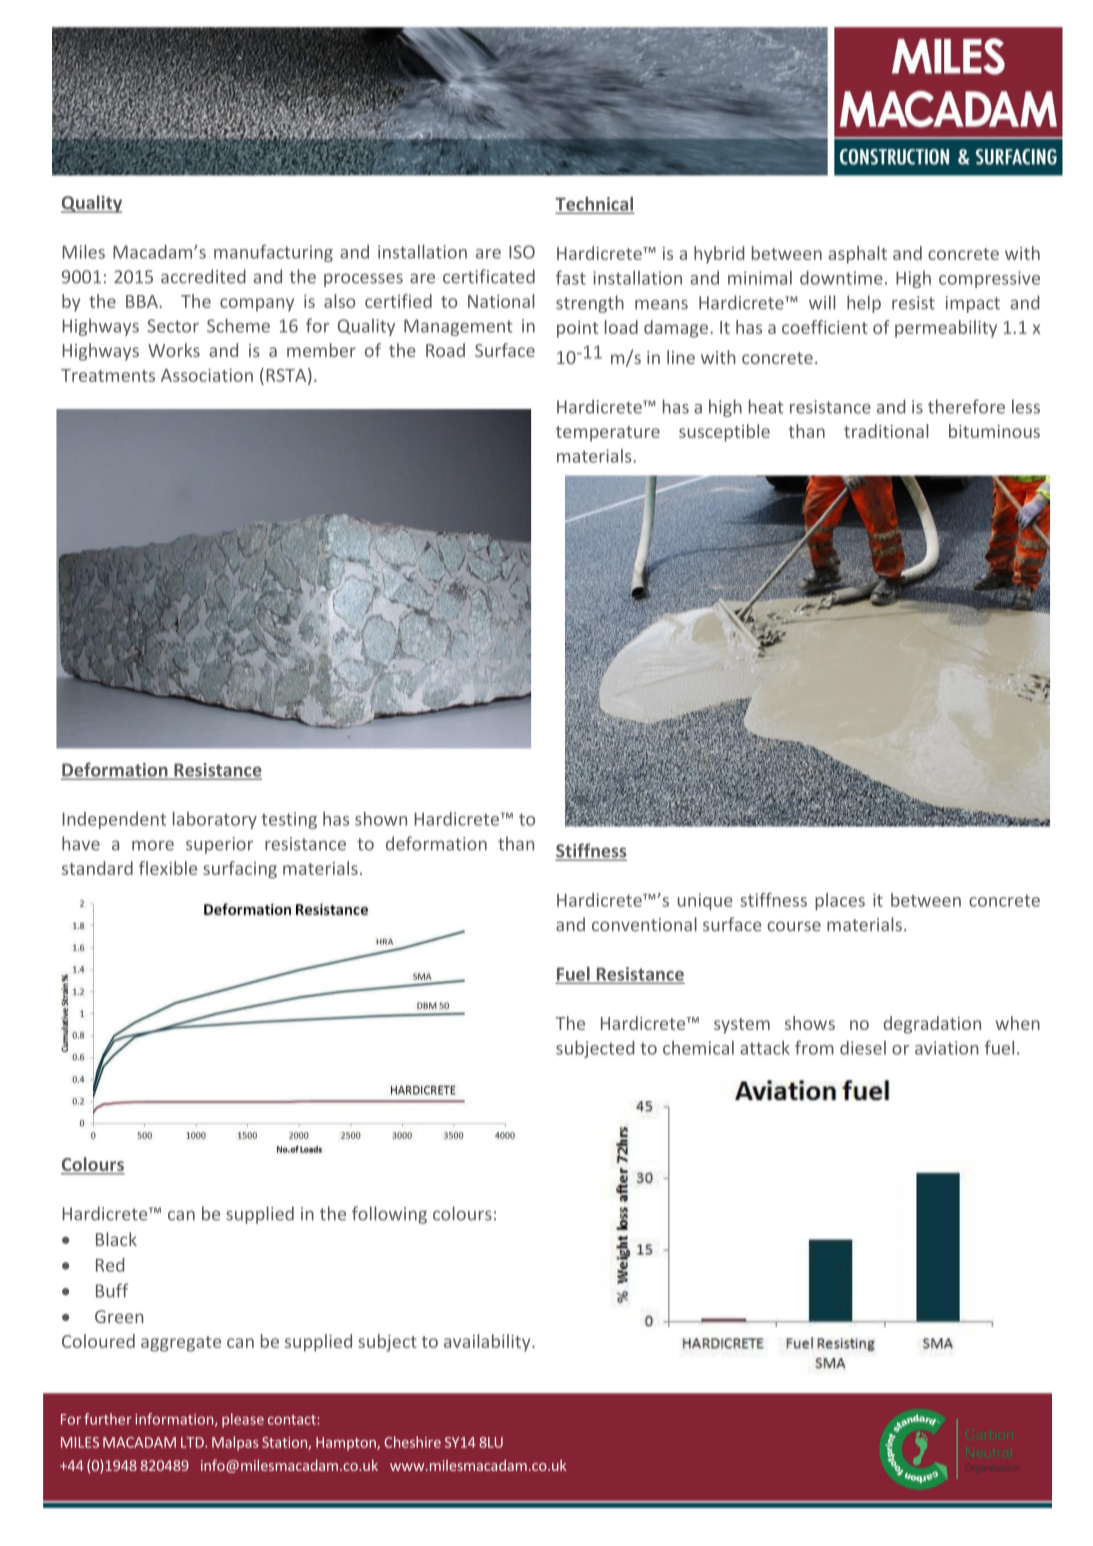  What do you see at coordinates (841, 278) in the page?
I see `downtime` at bounding box center [841, 278].
